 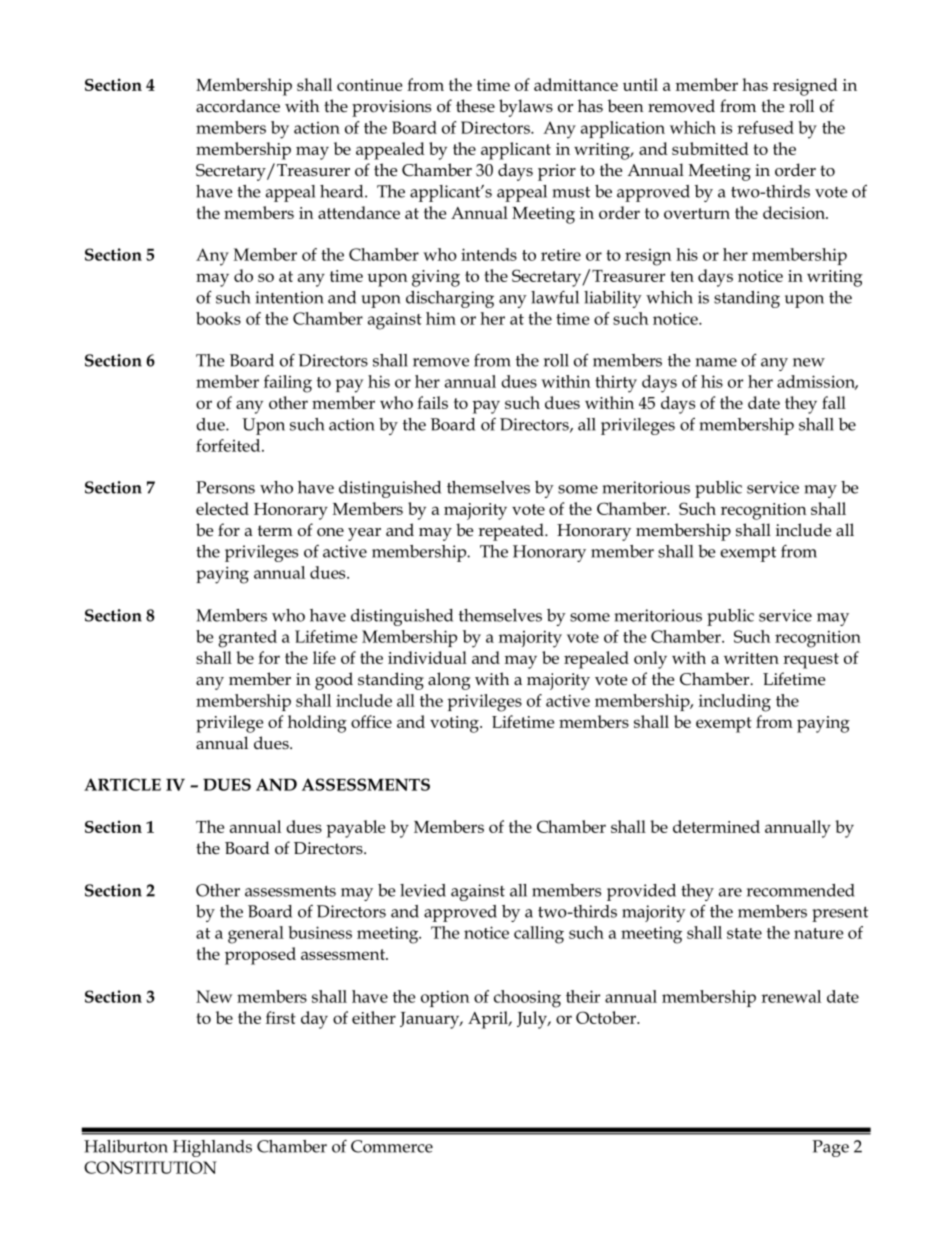 What do you see at coordinates (247, 639) in the image?
I see `granted` at bounding box center [247, 639].
